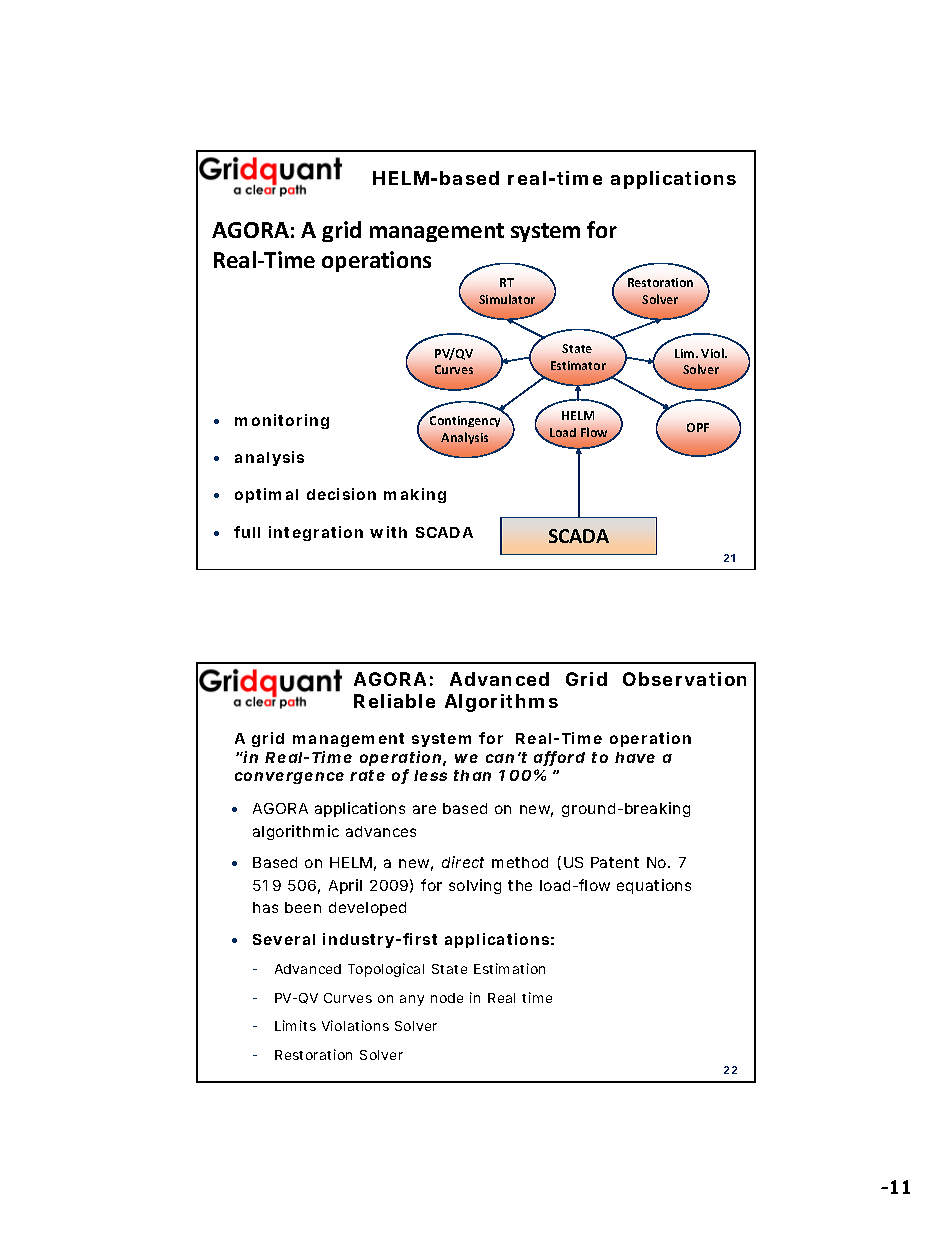  I want to click on convergence, so click(289, 778).
